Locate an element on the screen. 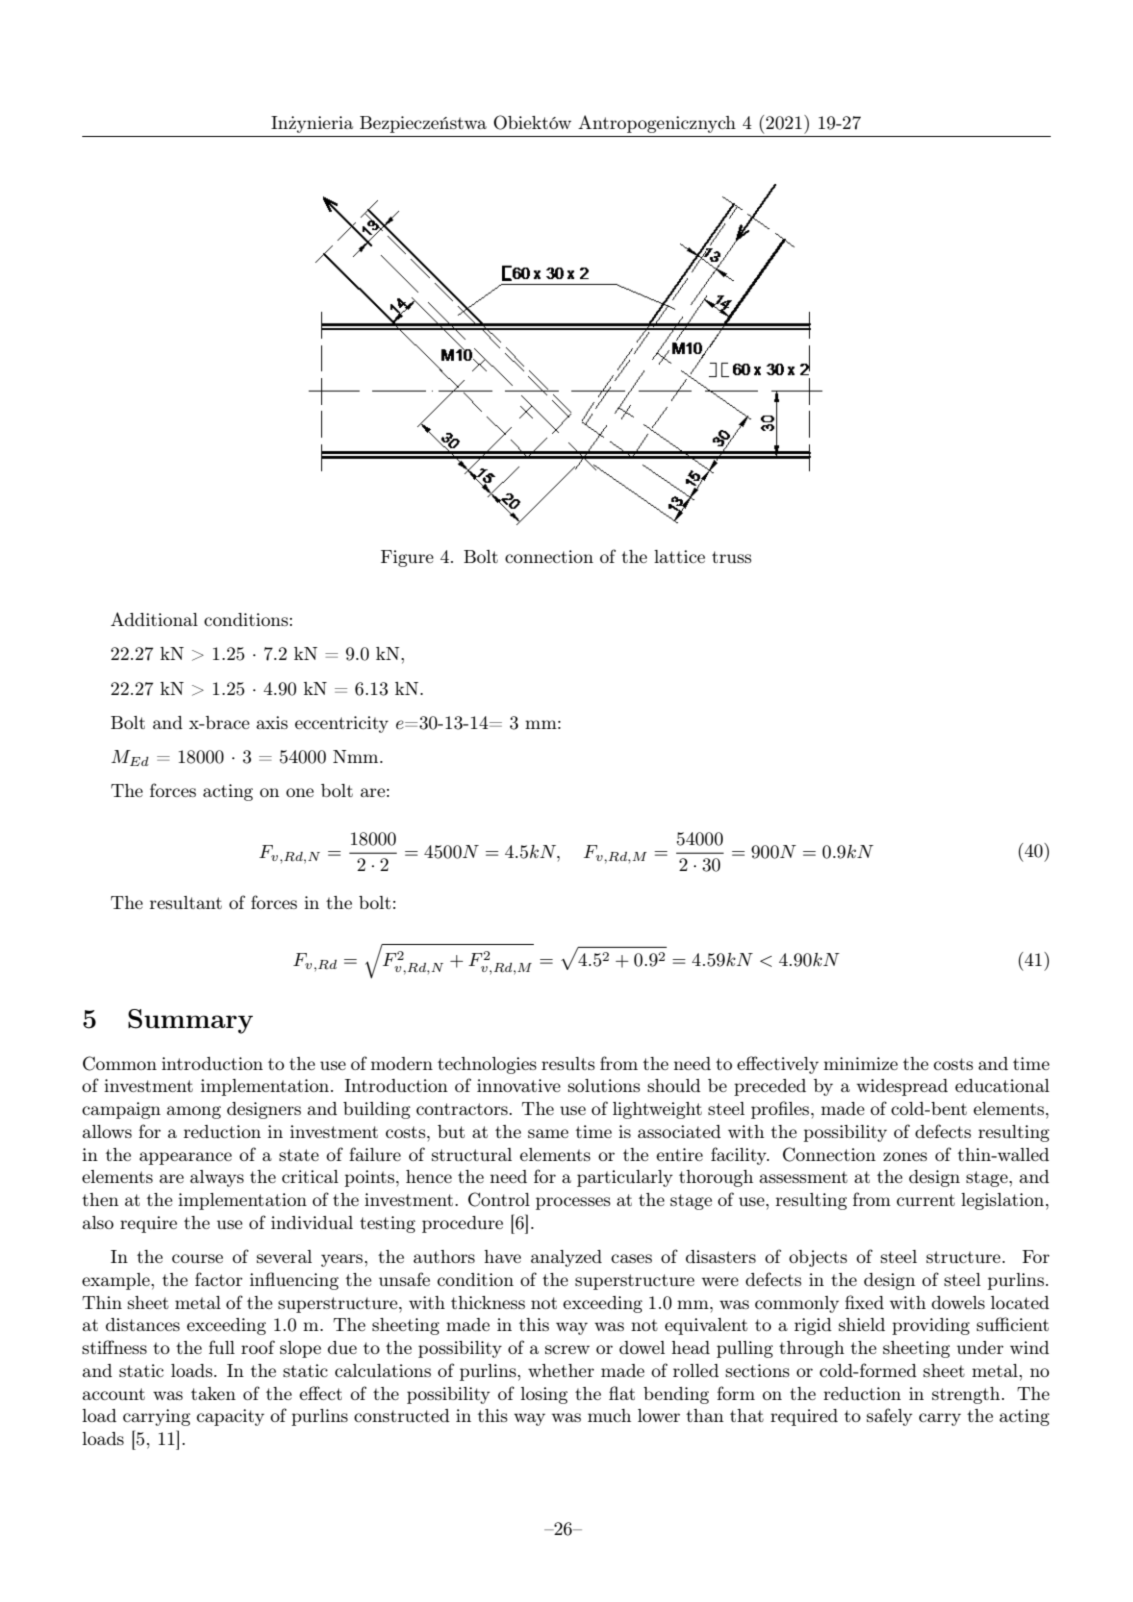 This screenshot has width=1133, height=1602. minimize is located at coordinates (861, 1063).
